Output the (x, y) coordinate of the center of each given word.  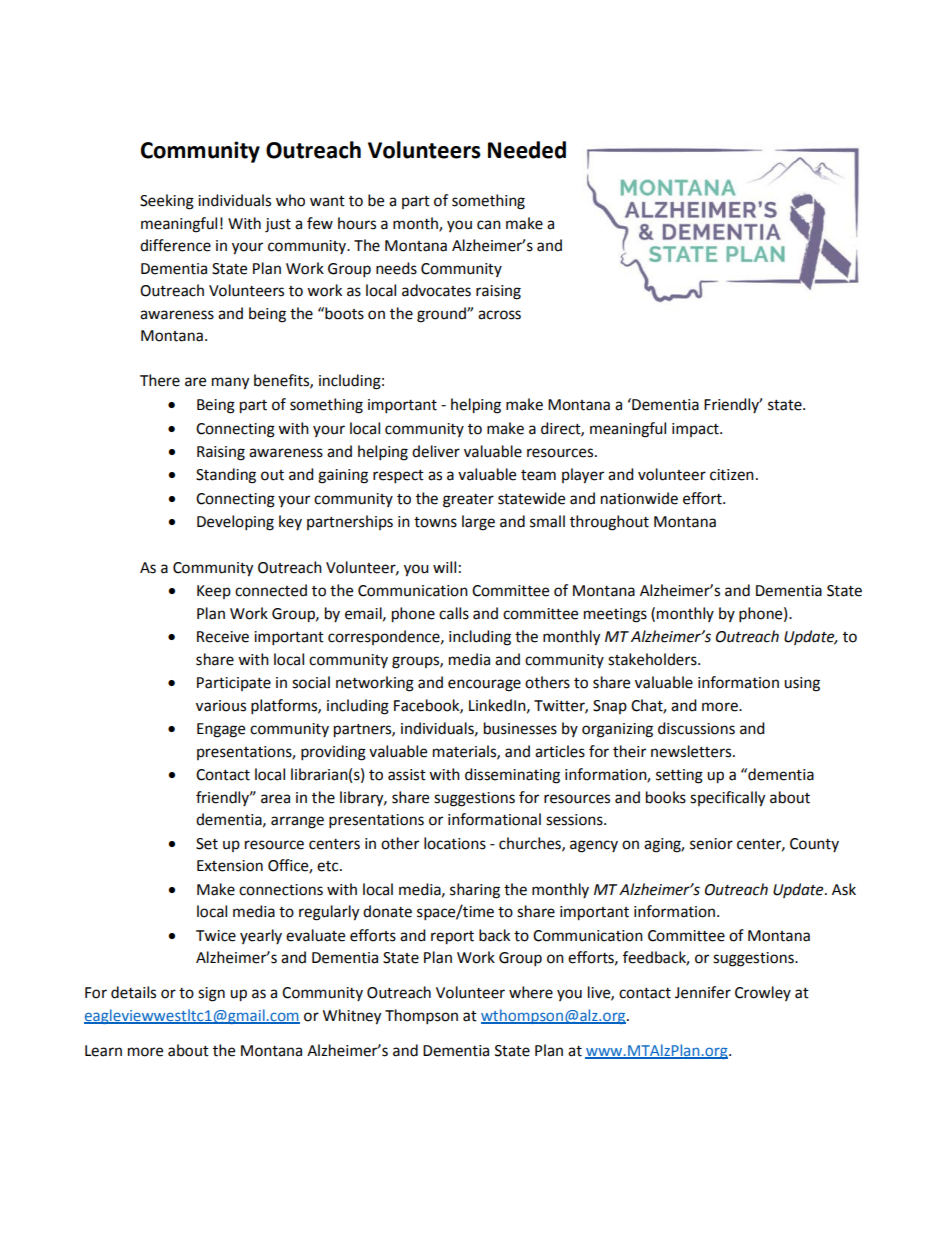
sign (211, 994)
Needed (527, 150)
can (489, 225)
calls (454, 613)
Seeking (167, 202)
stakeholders (653, 659)
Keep (214, 592)
